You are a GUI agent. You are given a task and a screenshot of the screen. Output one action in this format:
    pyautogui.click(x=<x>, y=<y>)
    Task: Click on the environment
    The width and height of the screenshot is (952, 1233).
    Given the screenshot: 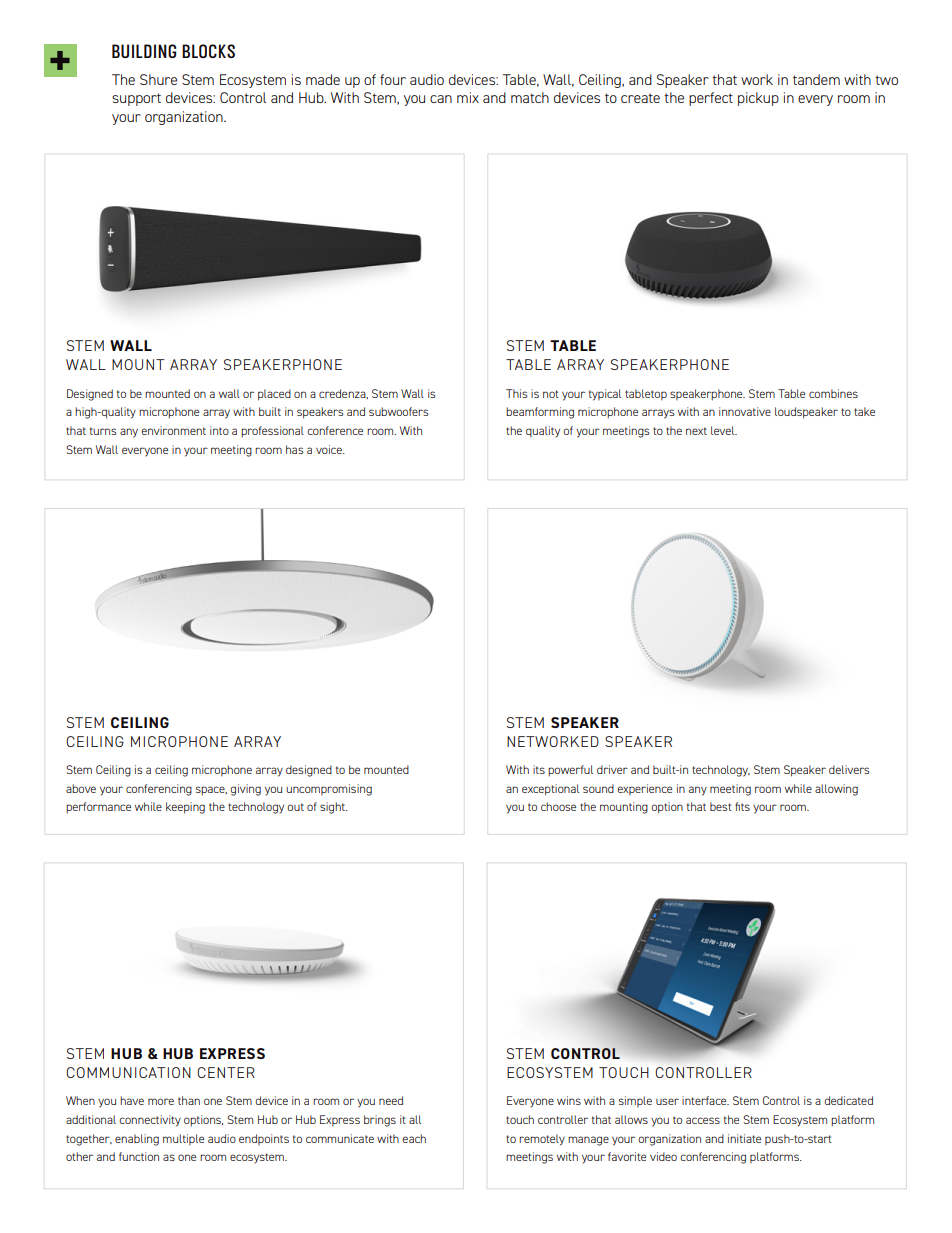 What is the action you would take?
    pyautogui.click(x=173, y=430)
